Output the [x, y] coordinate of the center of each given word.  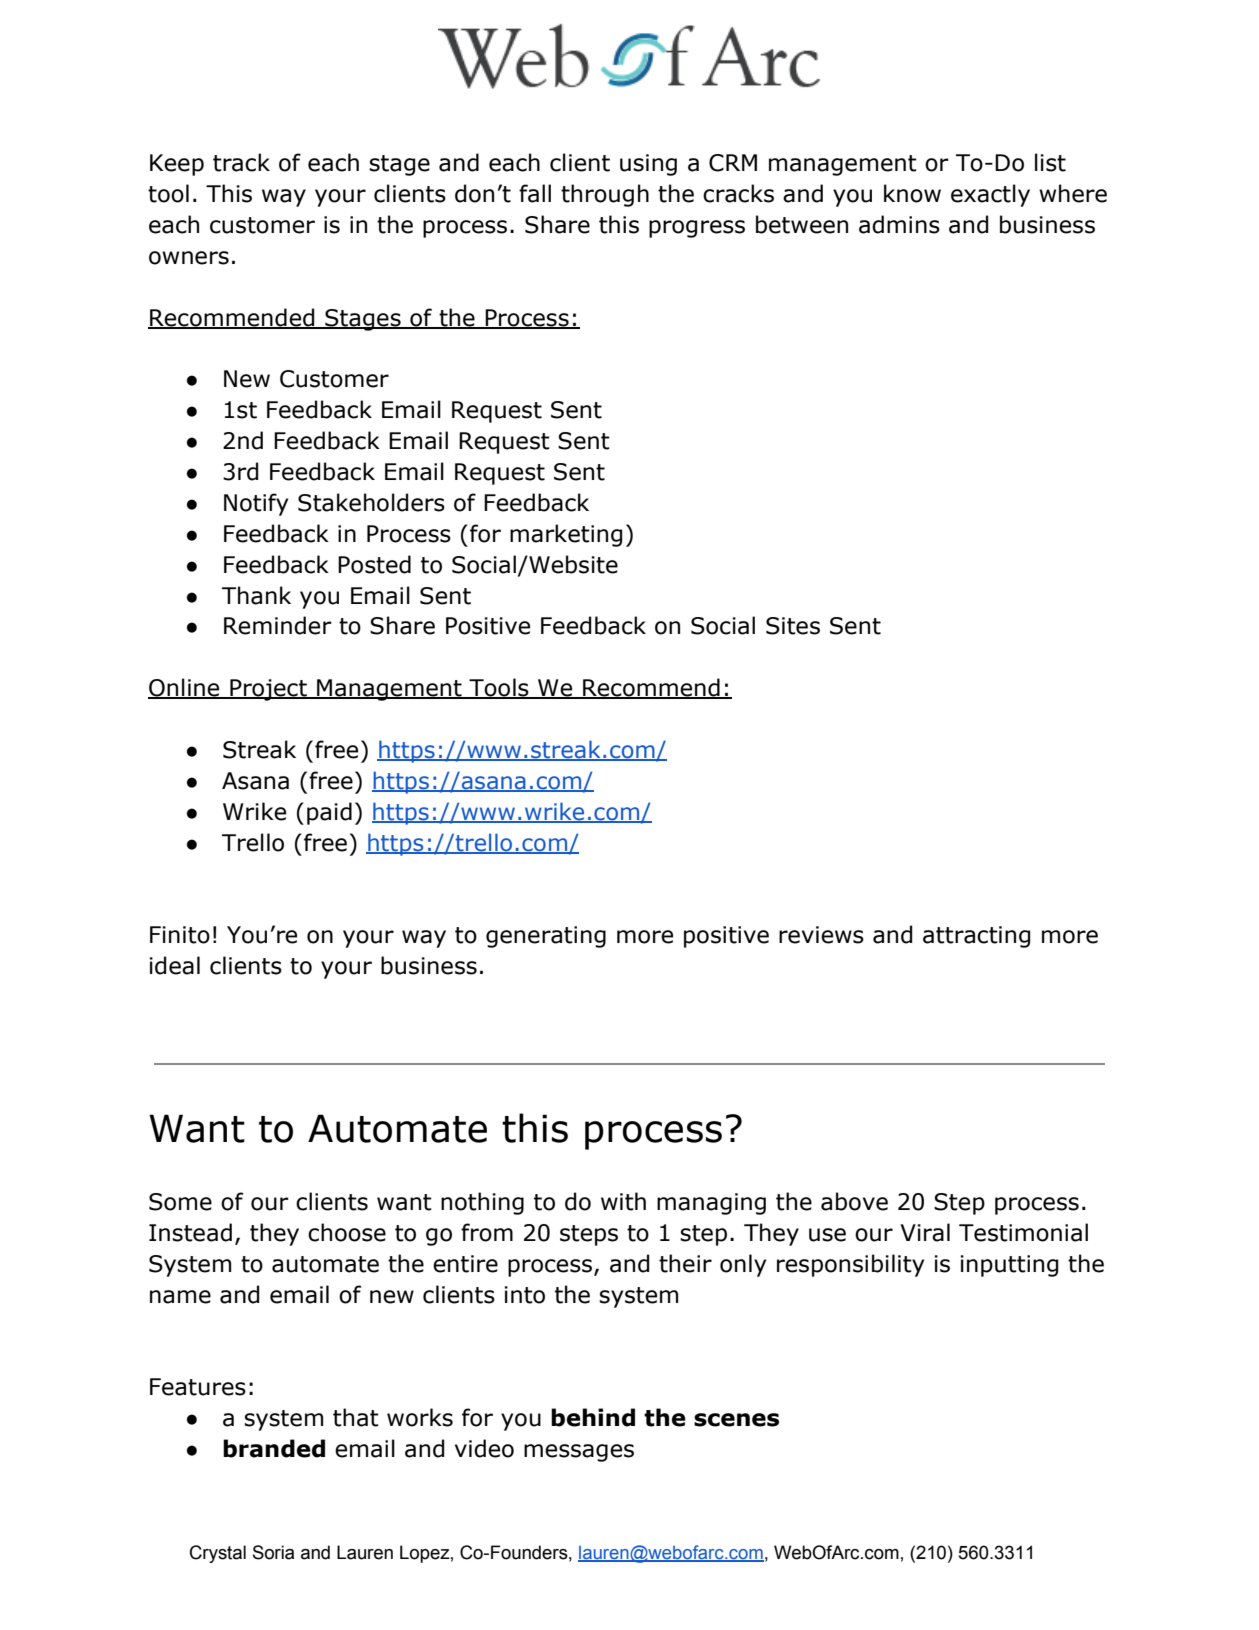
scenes [736, 1420]
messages [579, 1453]
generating [546, 937]
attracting [976, 937]
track [241, 162]
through [605, 195]
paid [329, 813]
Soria [273, 1552]
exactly [990, 195]
